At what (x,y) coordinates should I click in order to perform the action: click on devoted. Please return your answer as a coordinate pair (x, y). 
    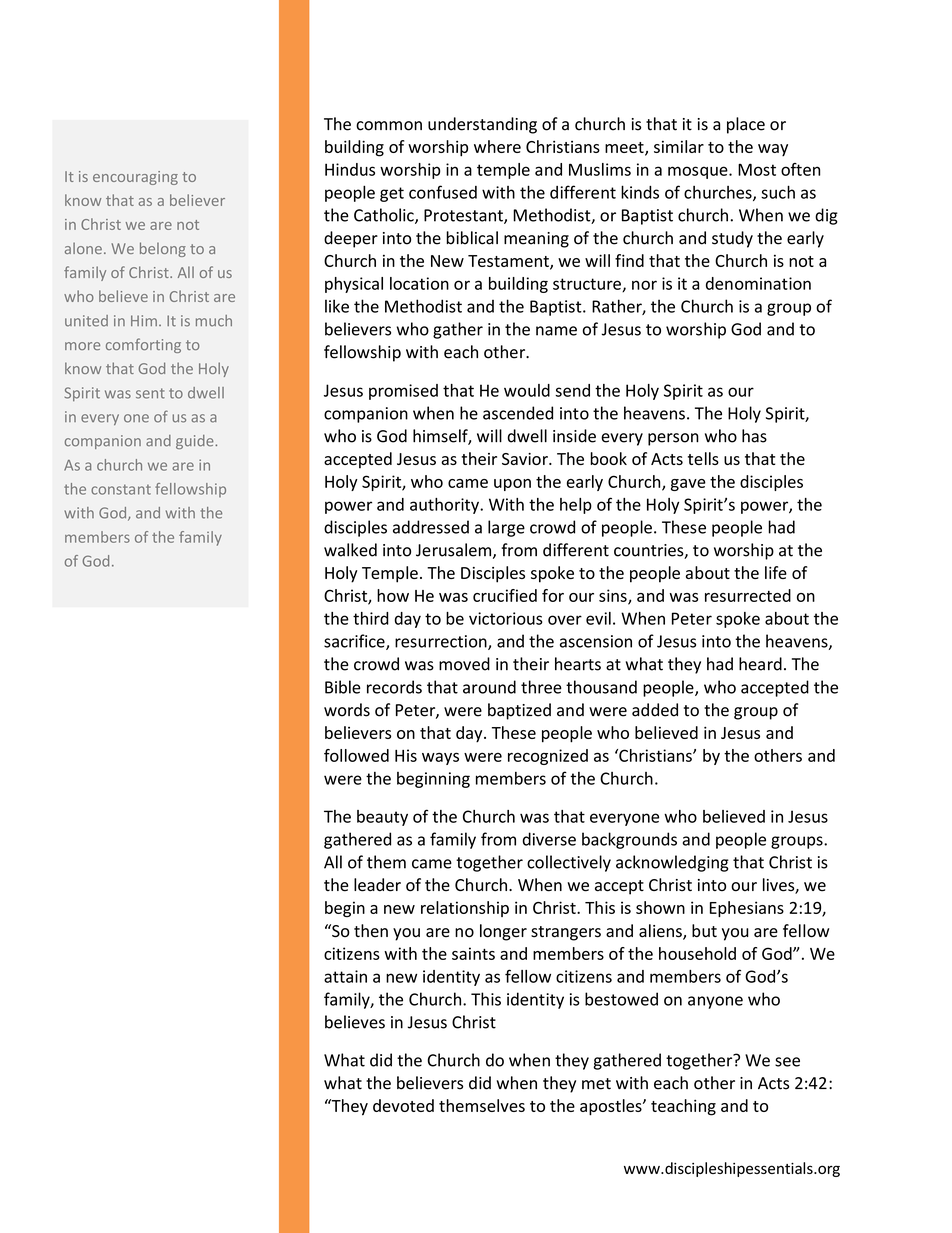
    Looking at the image, I should click on (403, 1105).
